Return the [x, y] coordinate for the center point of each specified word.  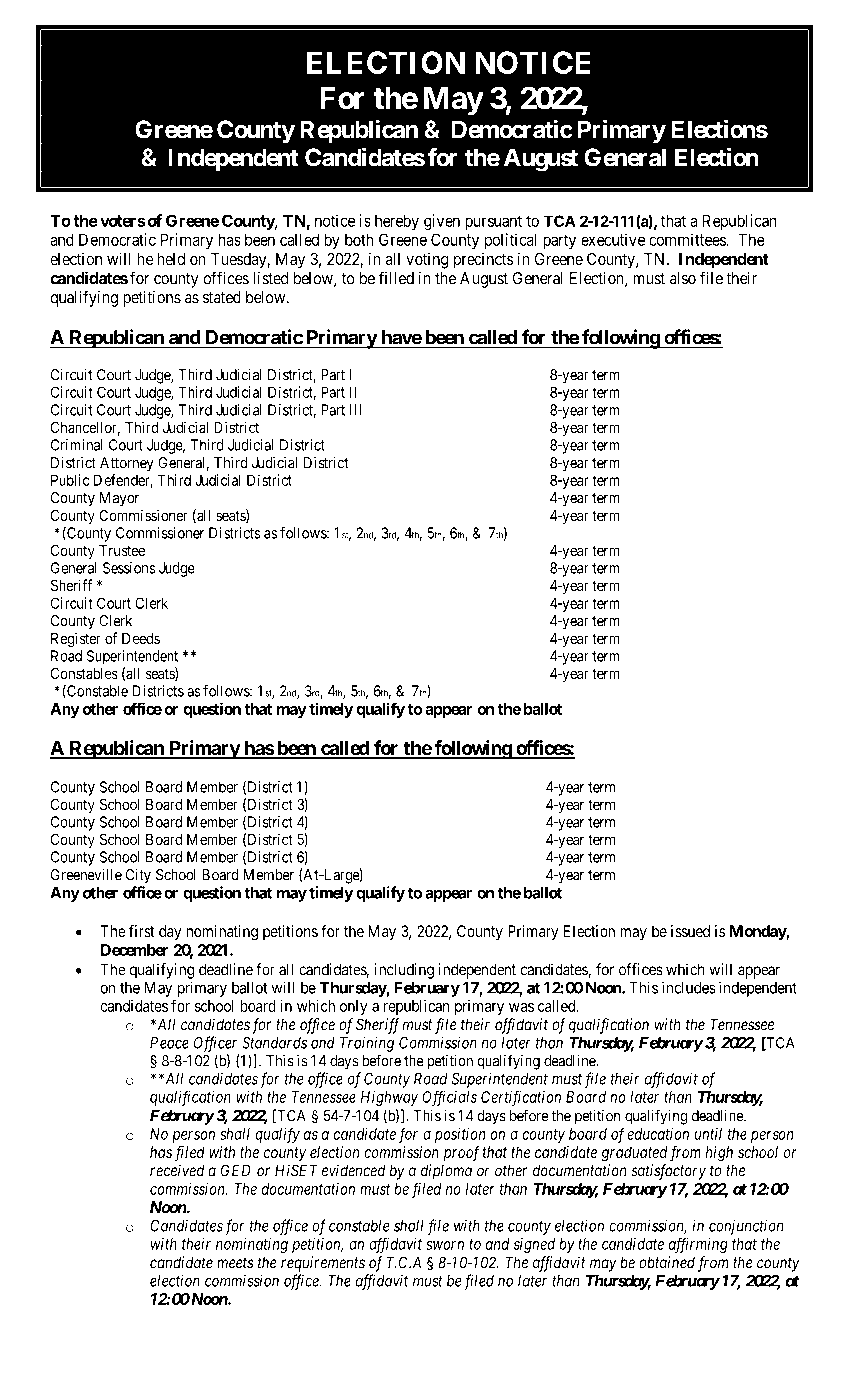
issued [690, 931]
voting [427, 260]
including [404, 971]
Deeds [141, 638]
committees [688, 239]
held [171, 259]
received [177, 1170]
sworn [445, 1245]
